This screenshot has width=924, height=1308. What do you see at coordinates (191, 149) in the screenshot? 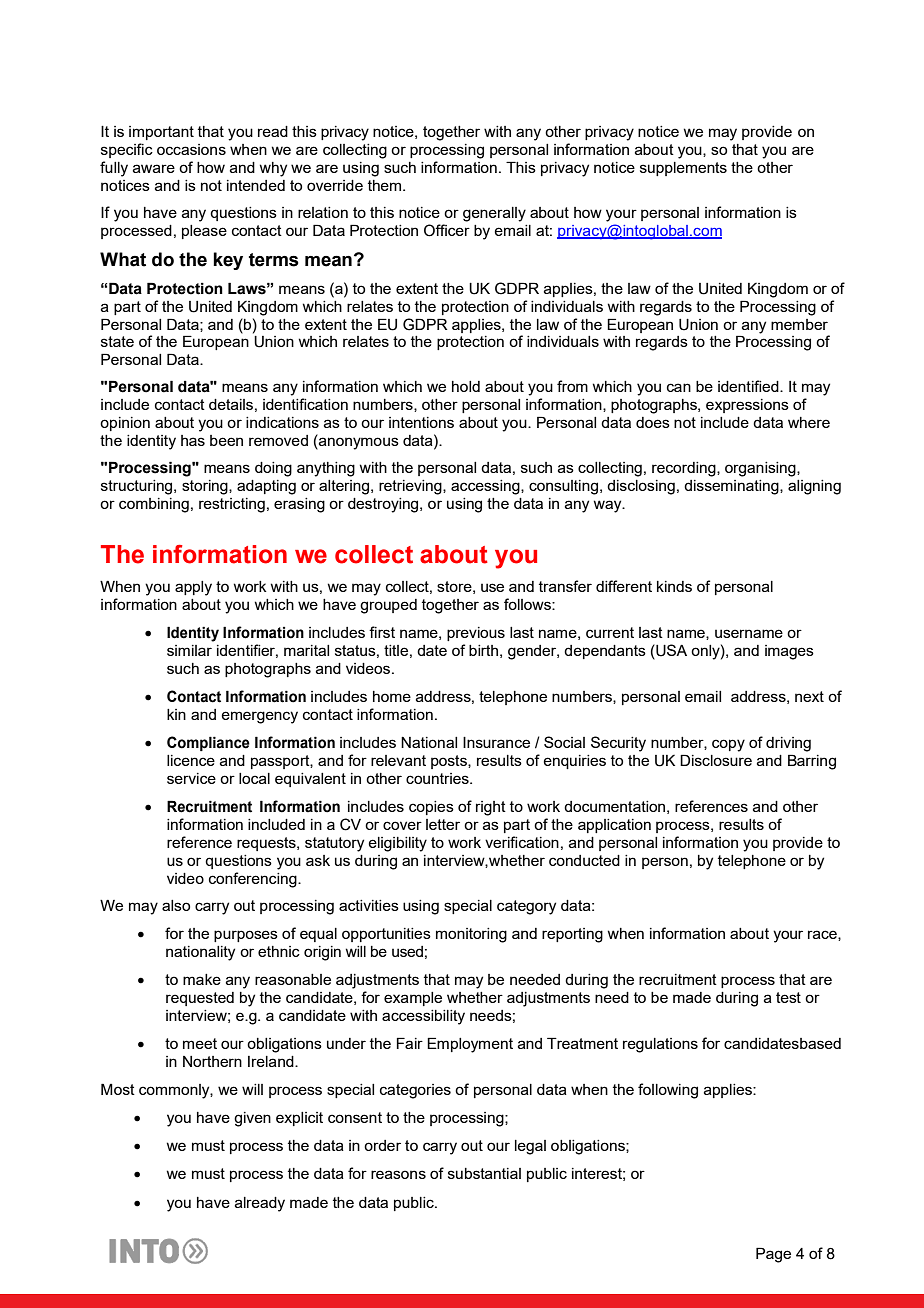
I see `occasions` at bounding box center [191, 149].
